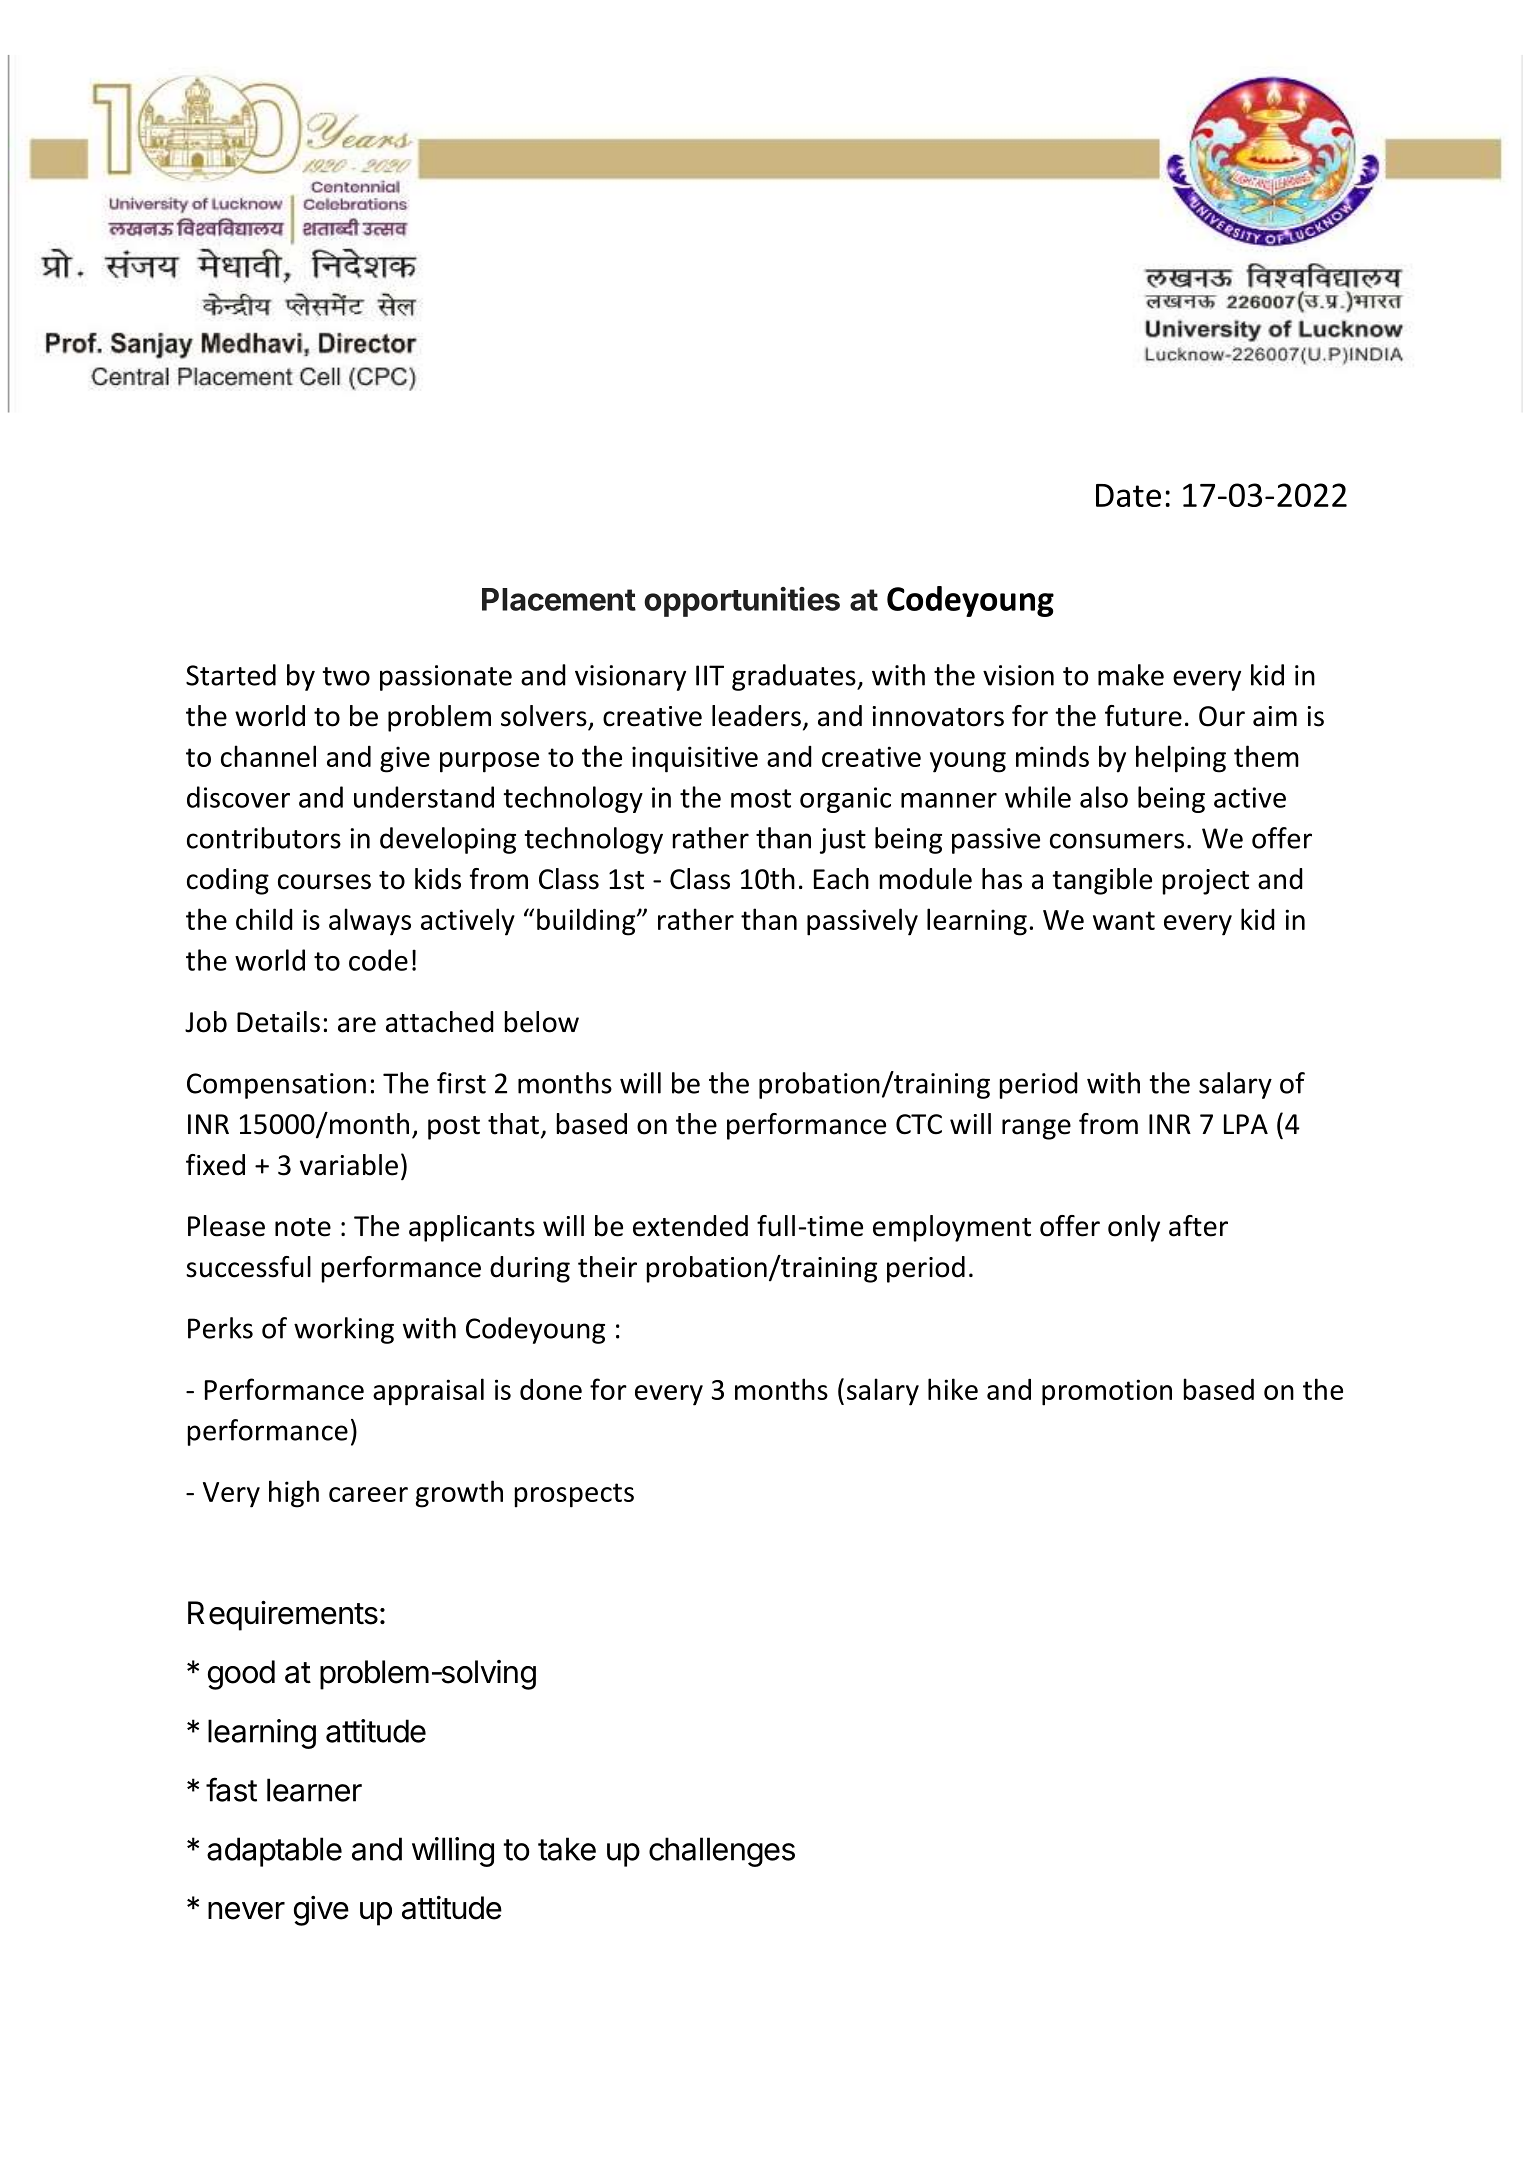 This screenshot has width=1534, height=2170. Describe the element at coordinates (303, 1227) in the screenshot. I see `note` at that location.
